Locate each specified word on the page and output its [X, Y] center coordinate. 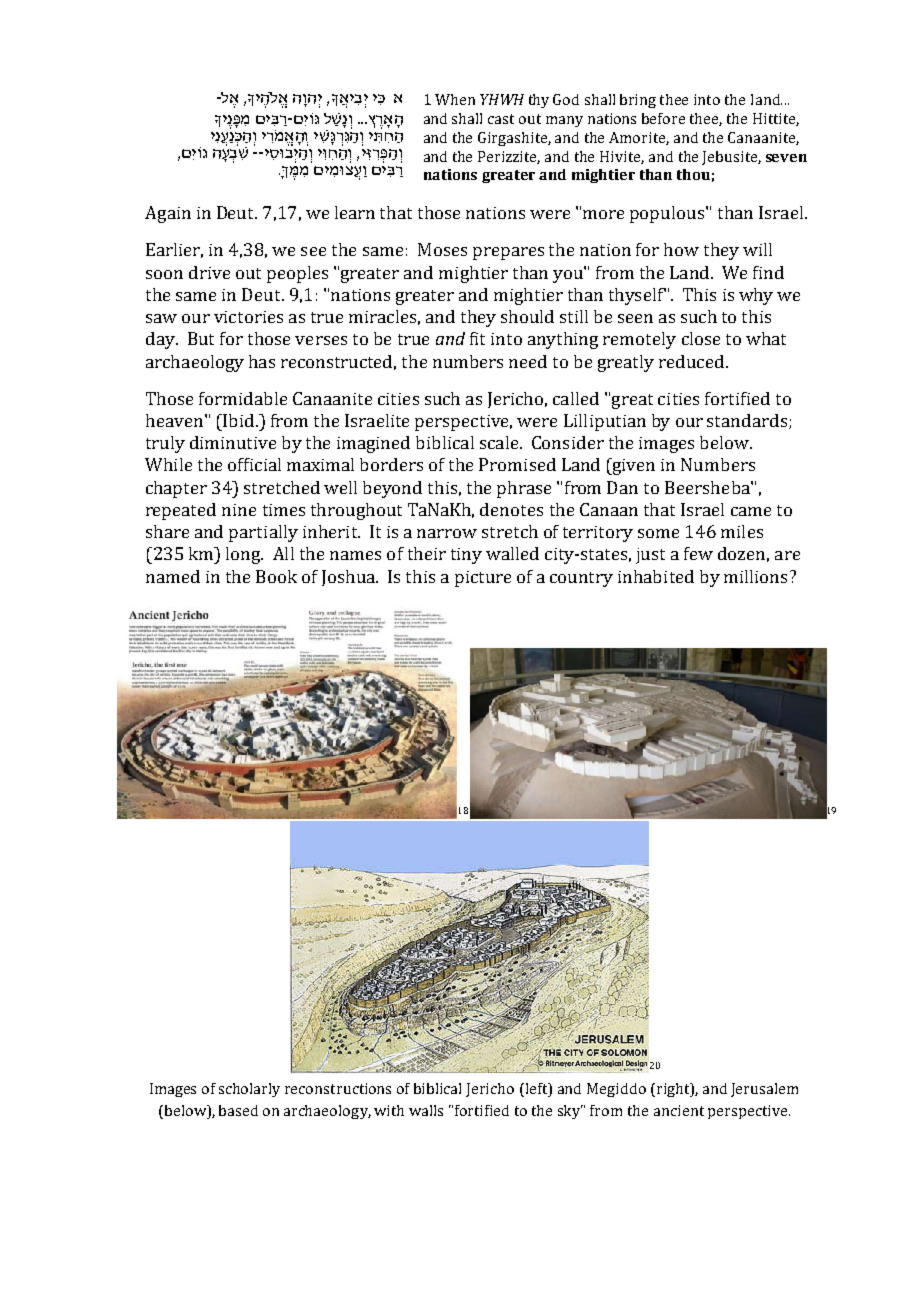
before [663, 118]
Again [168, 214]
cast [501, 119]
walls [426, 1110]
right [673, 1090]
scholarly [249, 1090]
